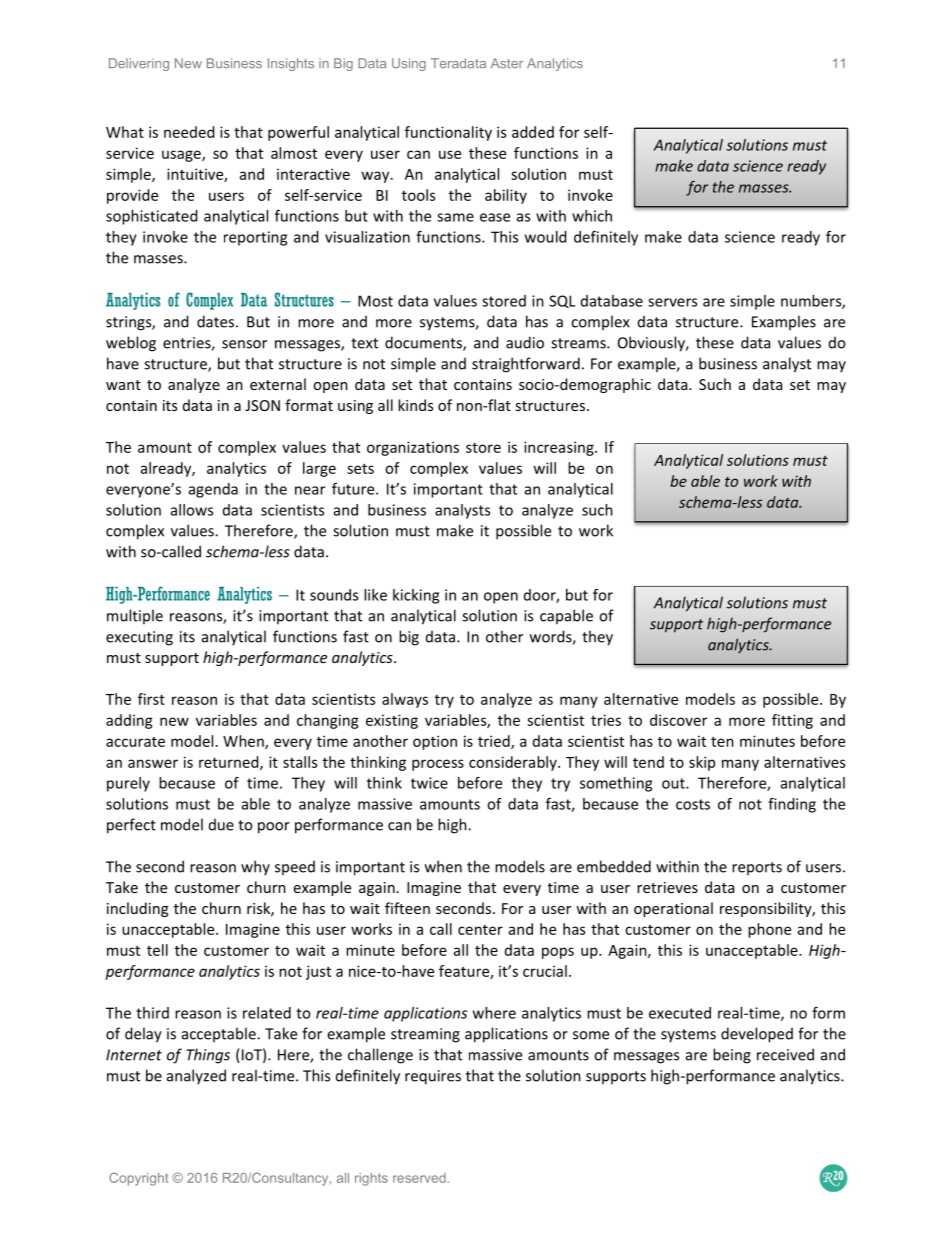 This image has width=952, height=1233. What do you see at coordinates (213, 490) in the image?
I see `agenda` at bounding box center [213, 490].
